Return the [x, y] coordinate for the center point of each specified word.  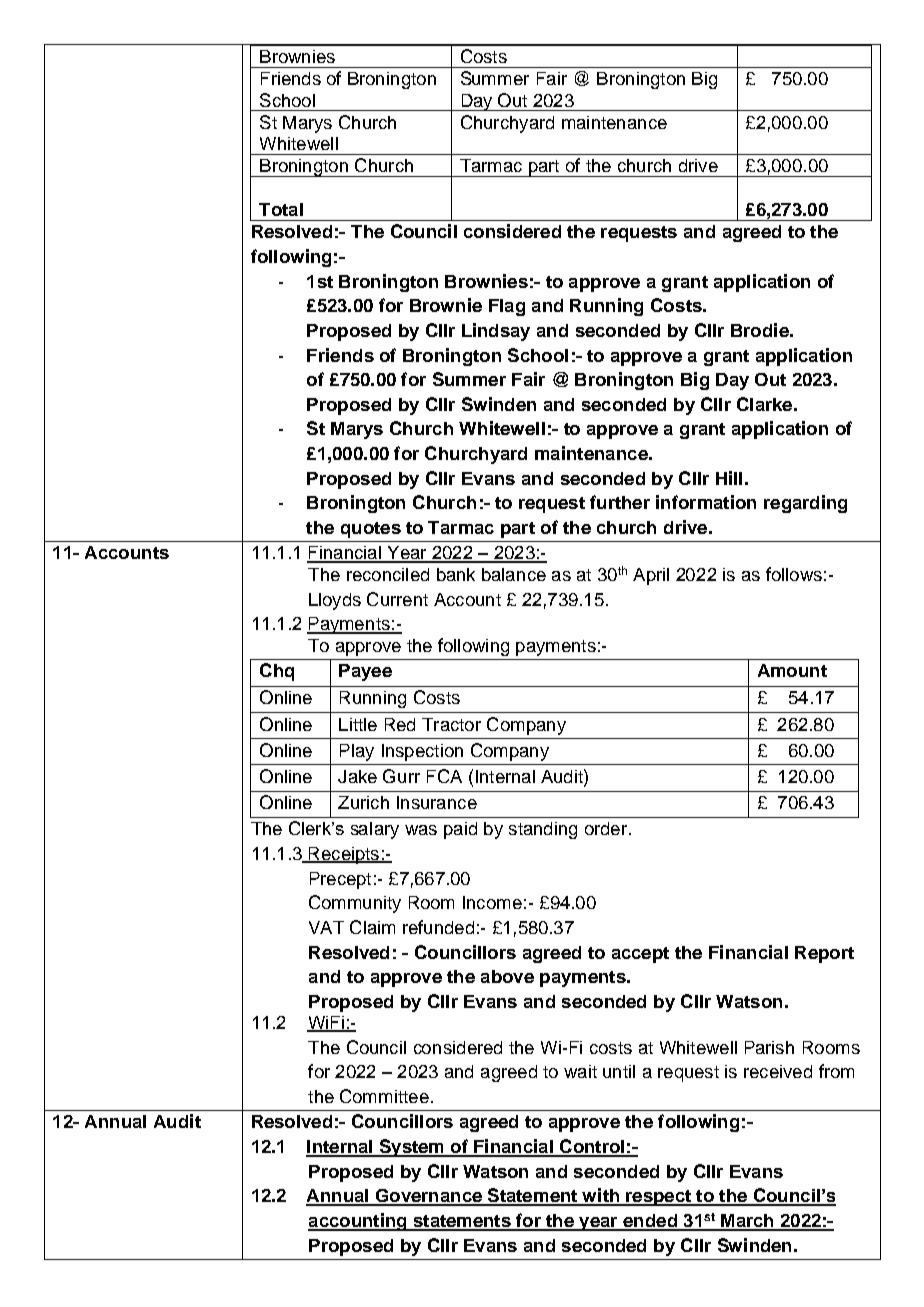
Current [397, 599]
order [606, 828]
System [411, 1148]
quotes [371, 530]
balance [514, 574]
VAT [326, 927]
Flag [507, 307]
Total [281, 209]
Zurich [363, 802]
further [620, 502]
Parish [769, 1047]
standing [543, 830]
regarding [805, 504]
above [507, 976]
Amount [792, 670]
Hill [729, 478]
